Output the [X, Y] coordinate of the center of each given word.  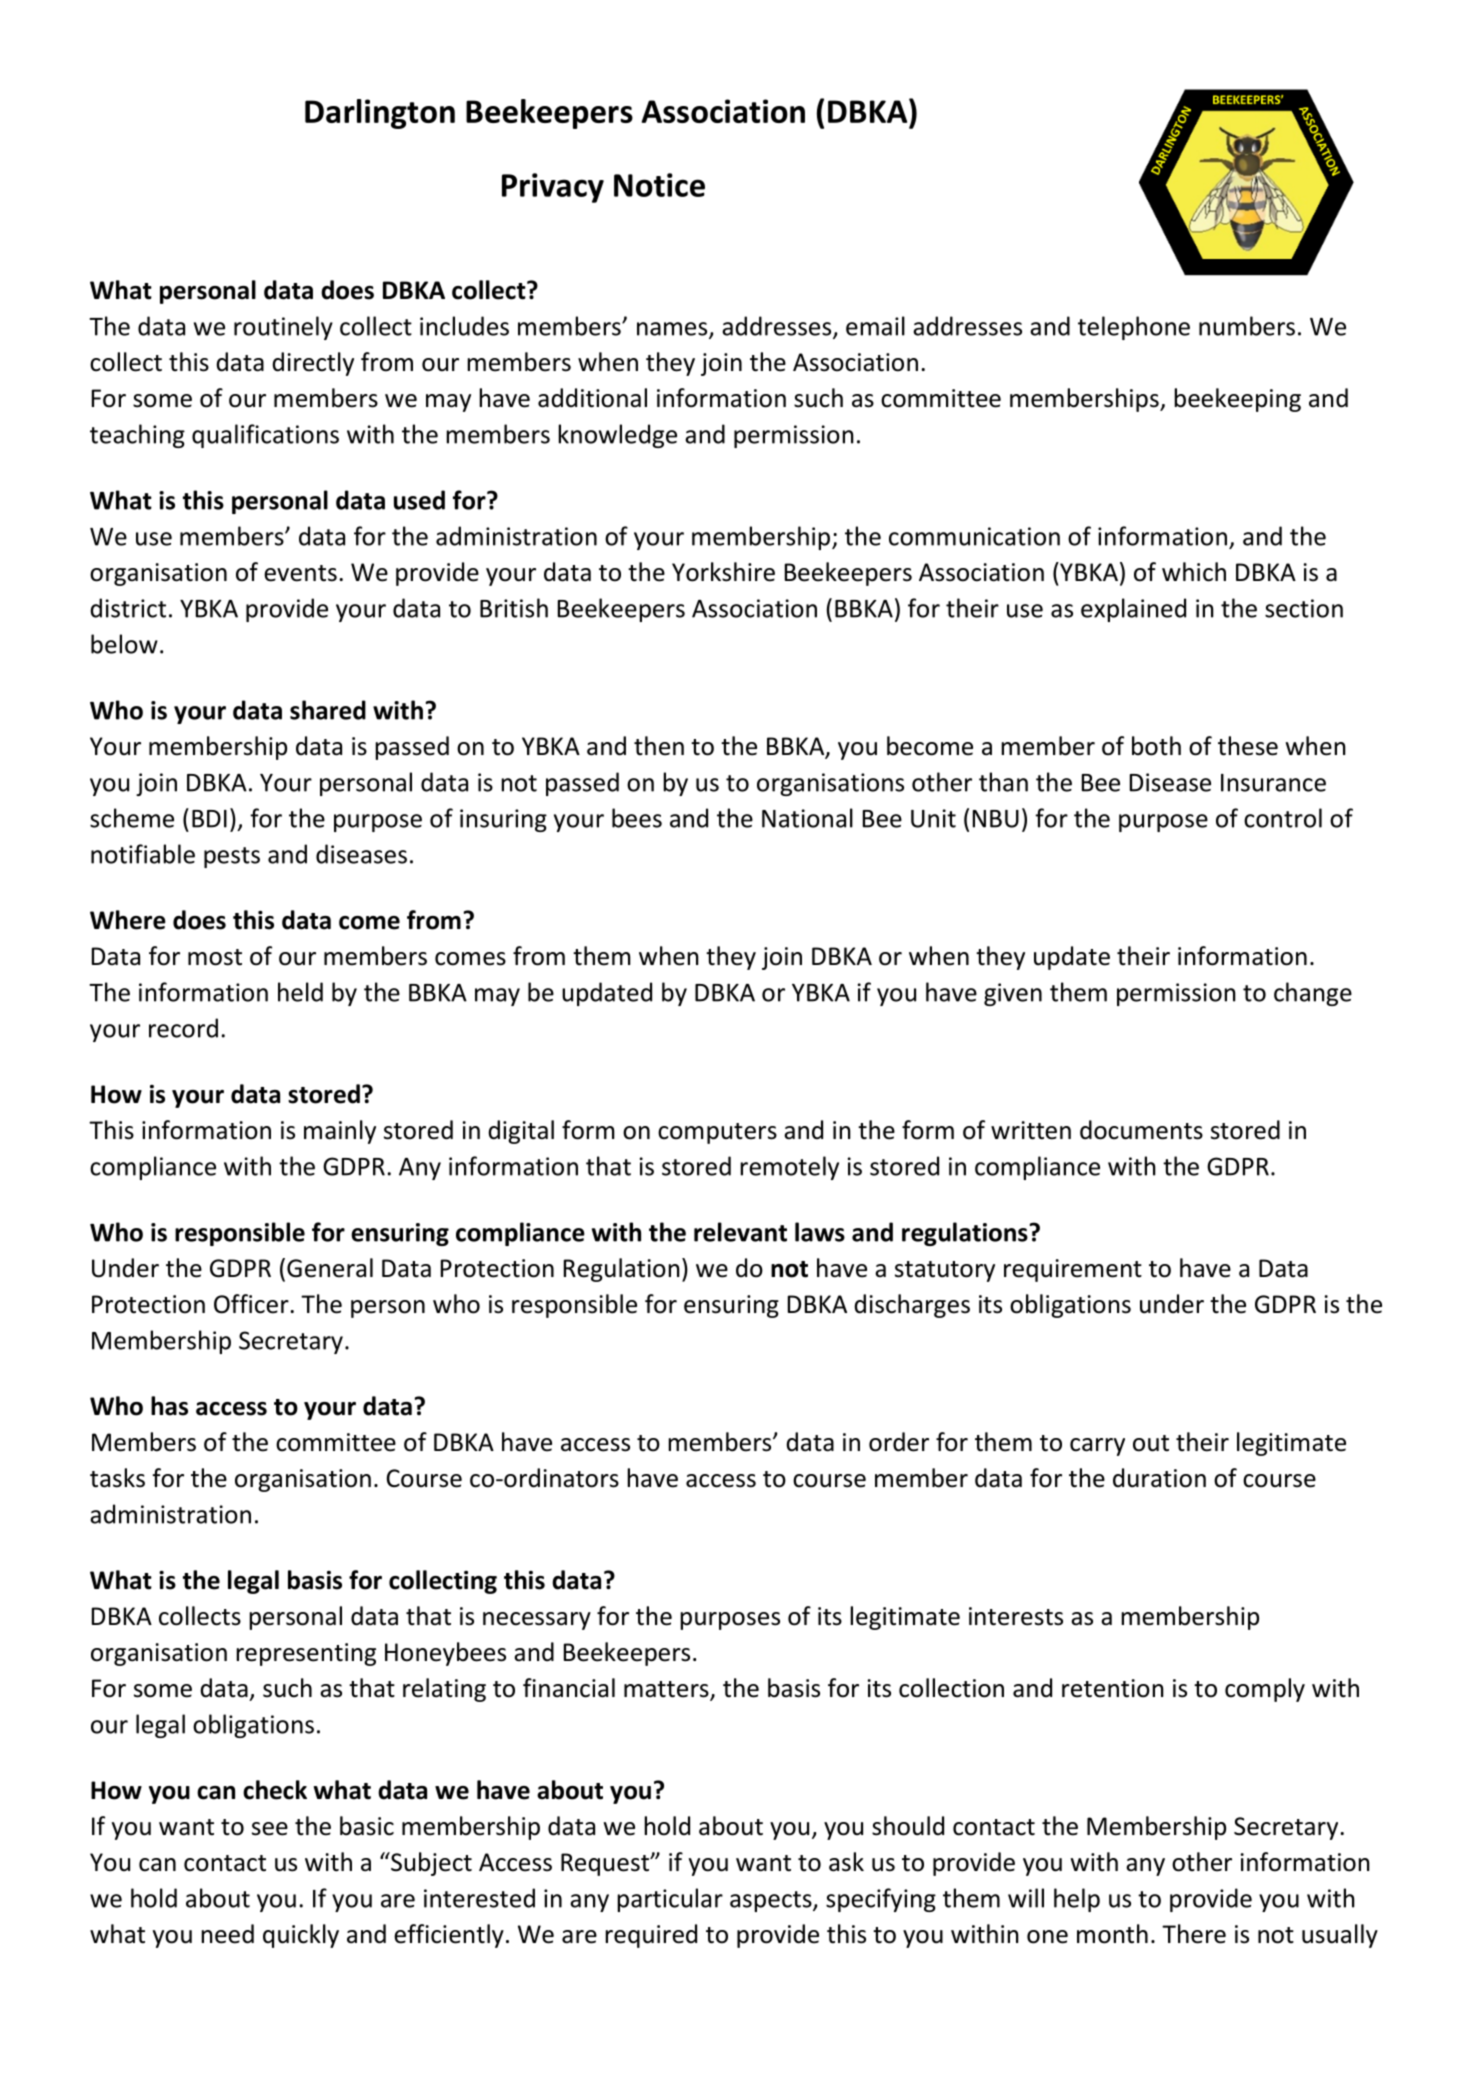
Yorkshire [723, 572]
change [1313, 994]
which [1194, 572]
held [300, 992]
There [1194, 1934]
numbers [1247, 326]
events [300, 573]
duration [1159, 1478]
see [270, 1829]
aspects [772, 1901]
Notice [659, 185]
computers [717, 1133]
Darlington [380, 114]
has [169, 1406]
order [899, 1442]
